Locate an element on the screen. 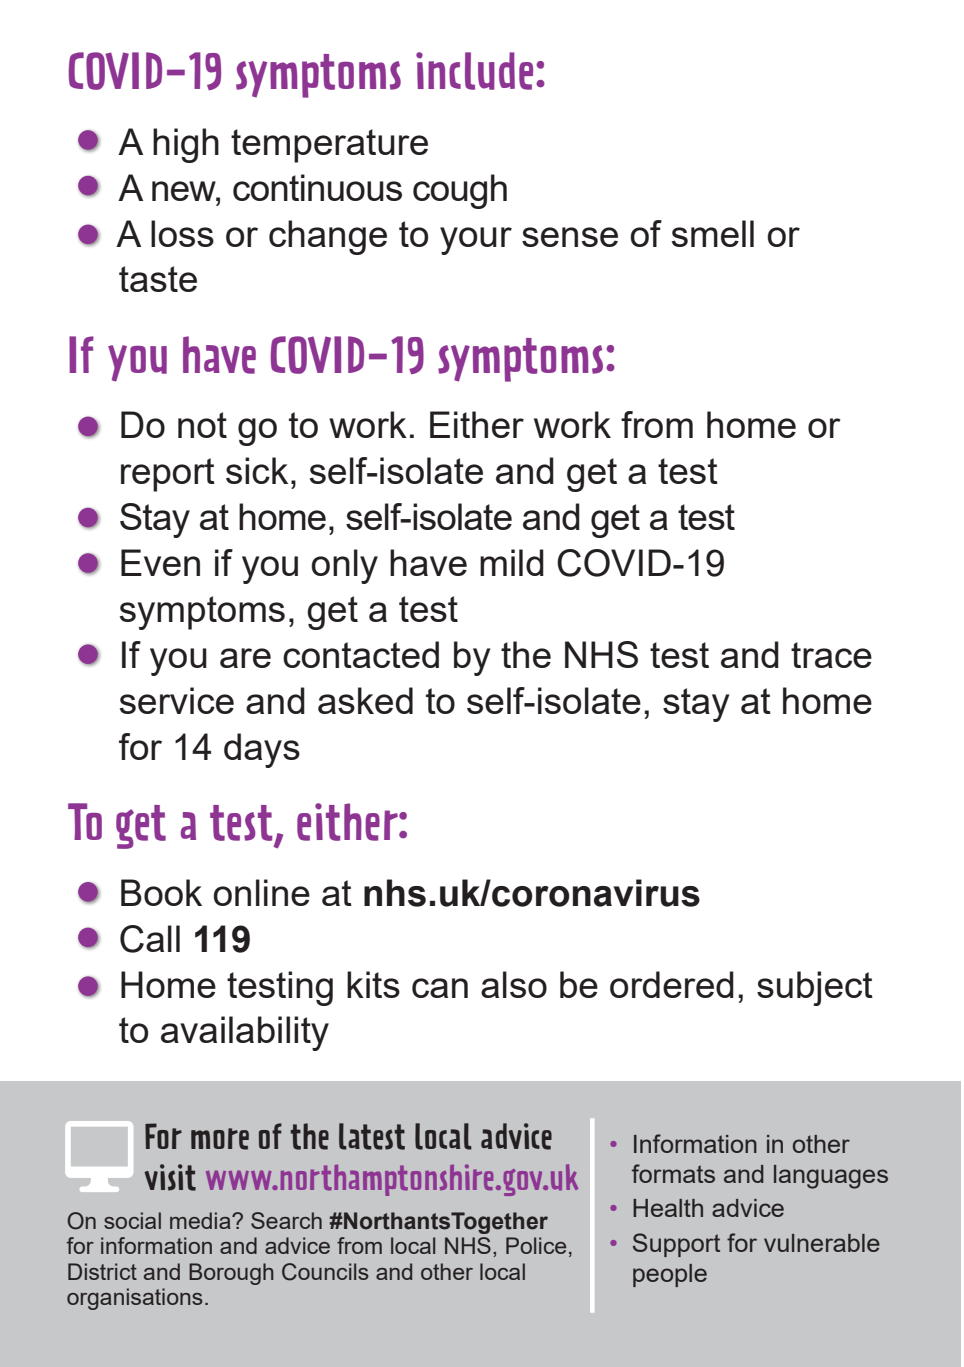 The image size is (964, 1367). smell is located at coordinates (713, 233).
